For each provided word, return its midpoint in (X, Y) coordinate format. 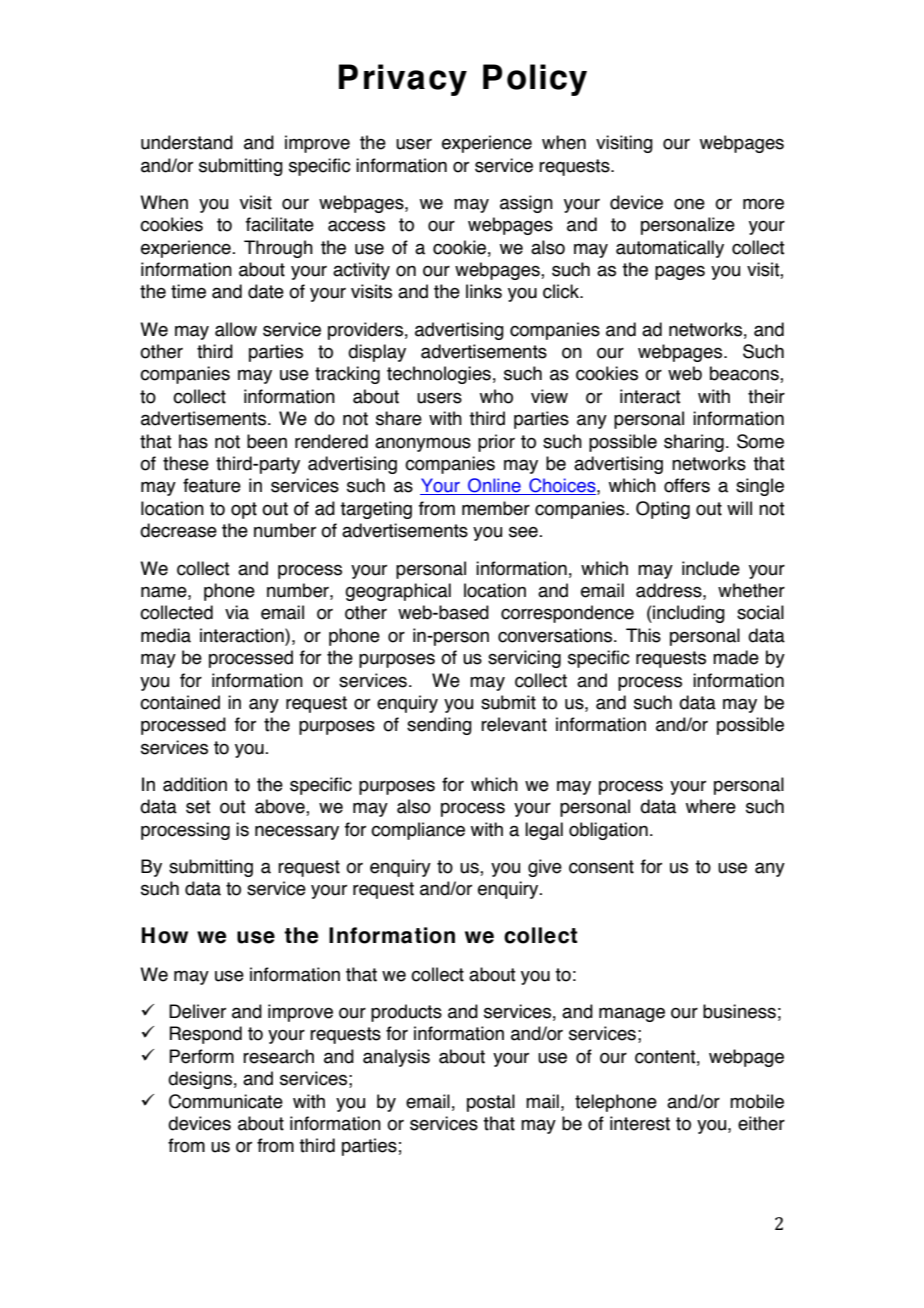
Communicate (226, 1101)
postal (491, 1103)
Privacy (403, 80)
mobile (757, 1101)
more (763, 204)
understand (187, 142)
